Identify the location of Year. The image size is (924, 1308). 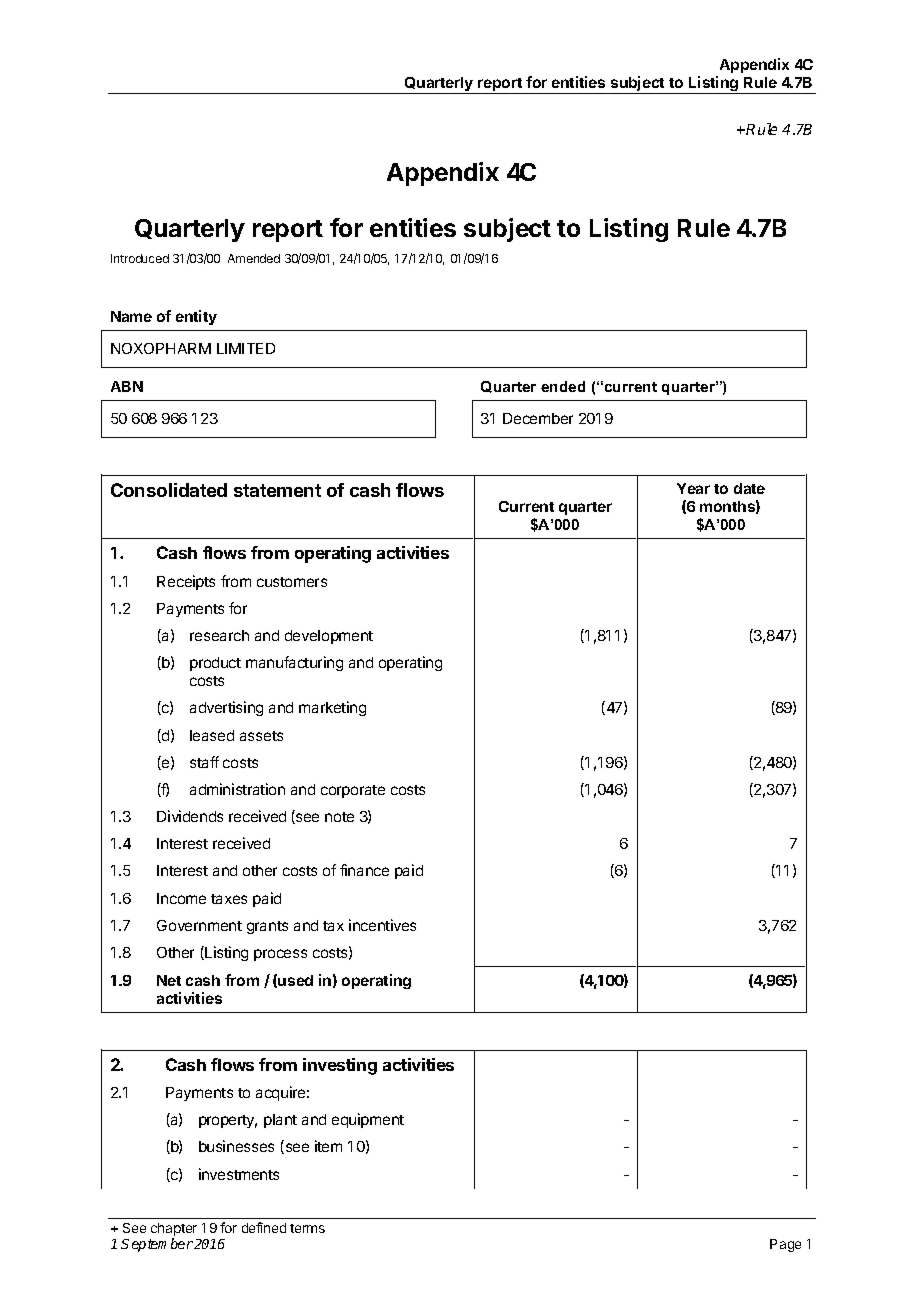
(693, 488).
